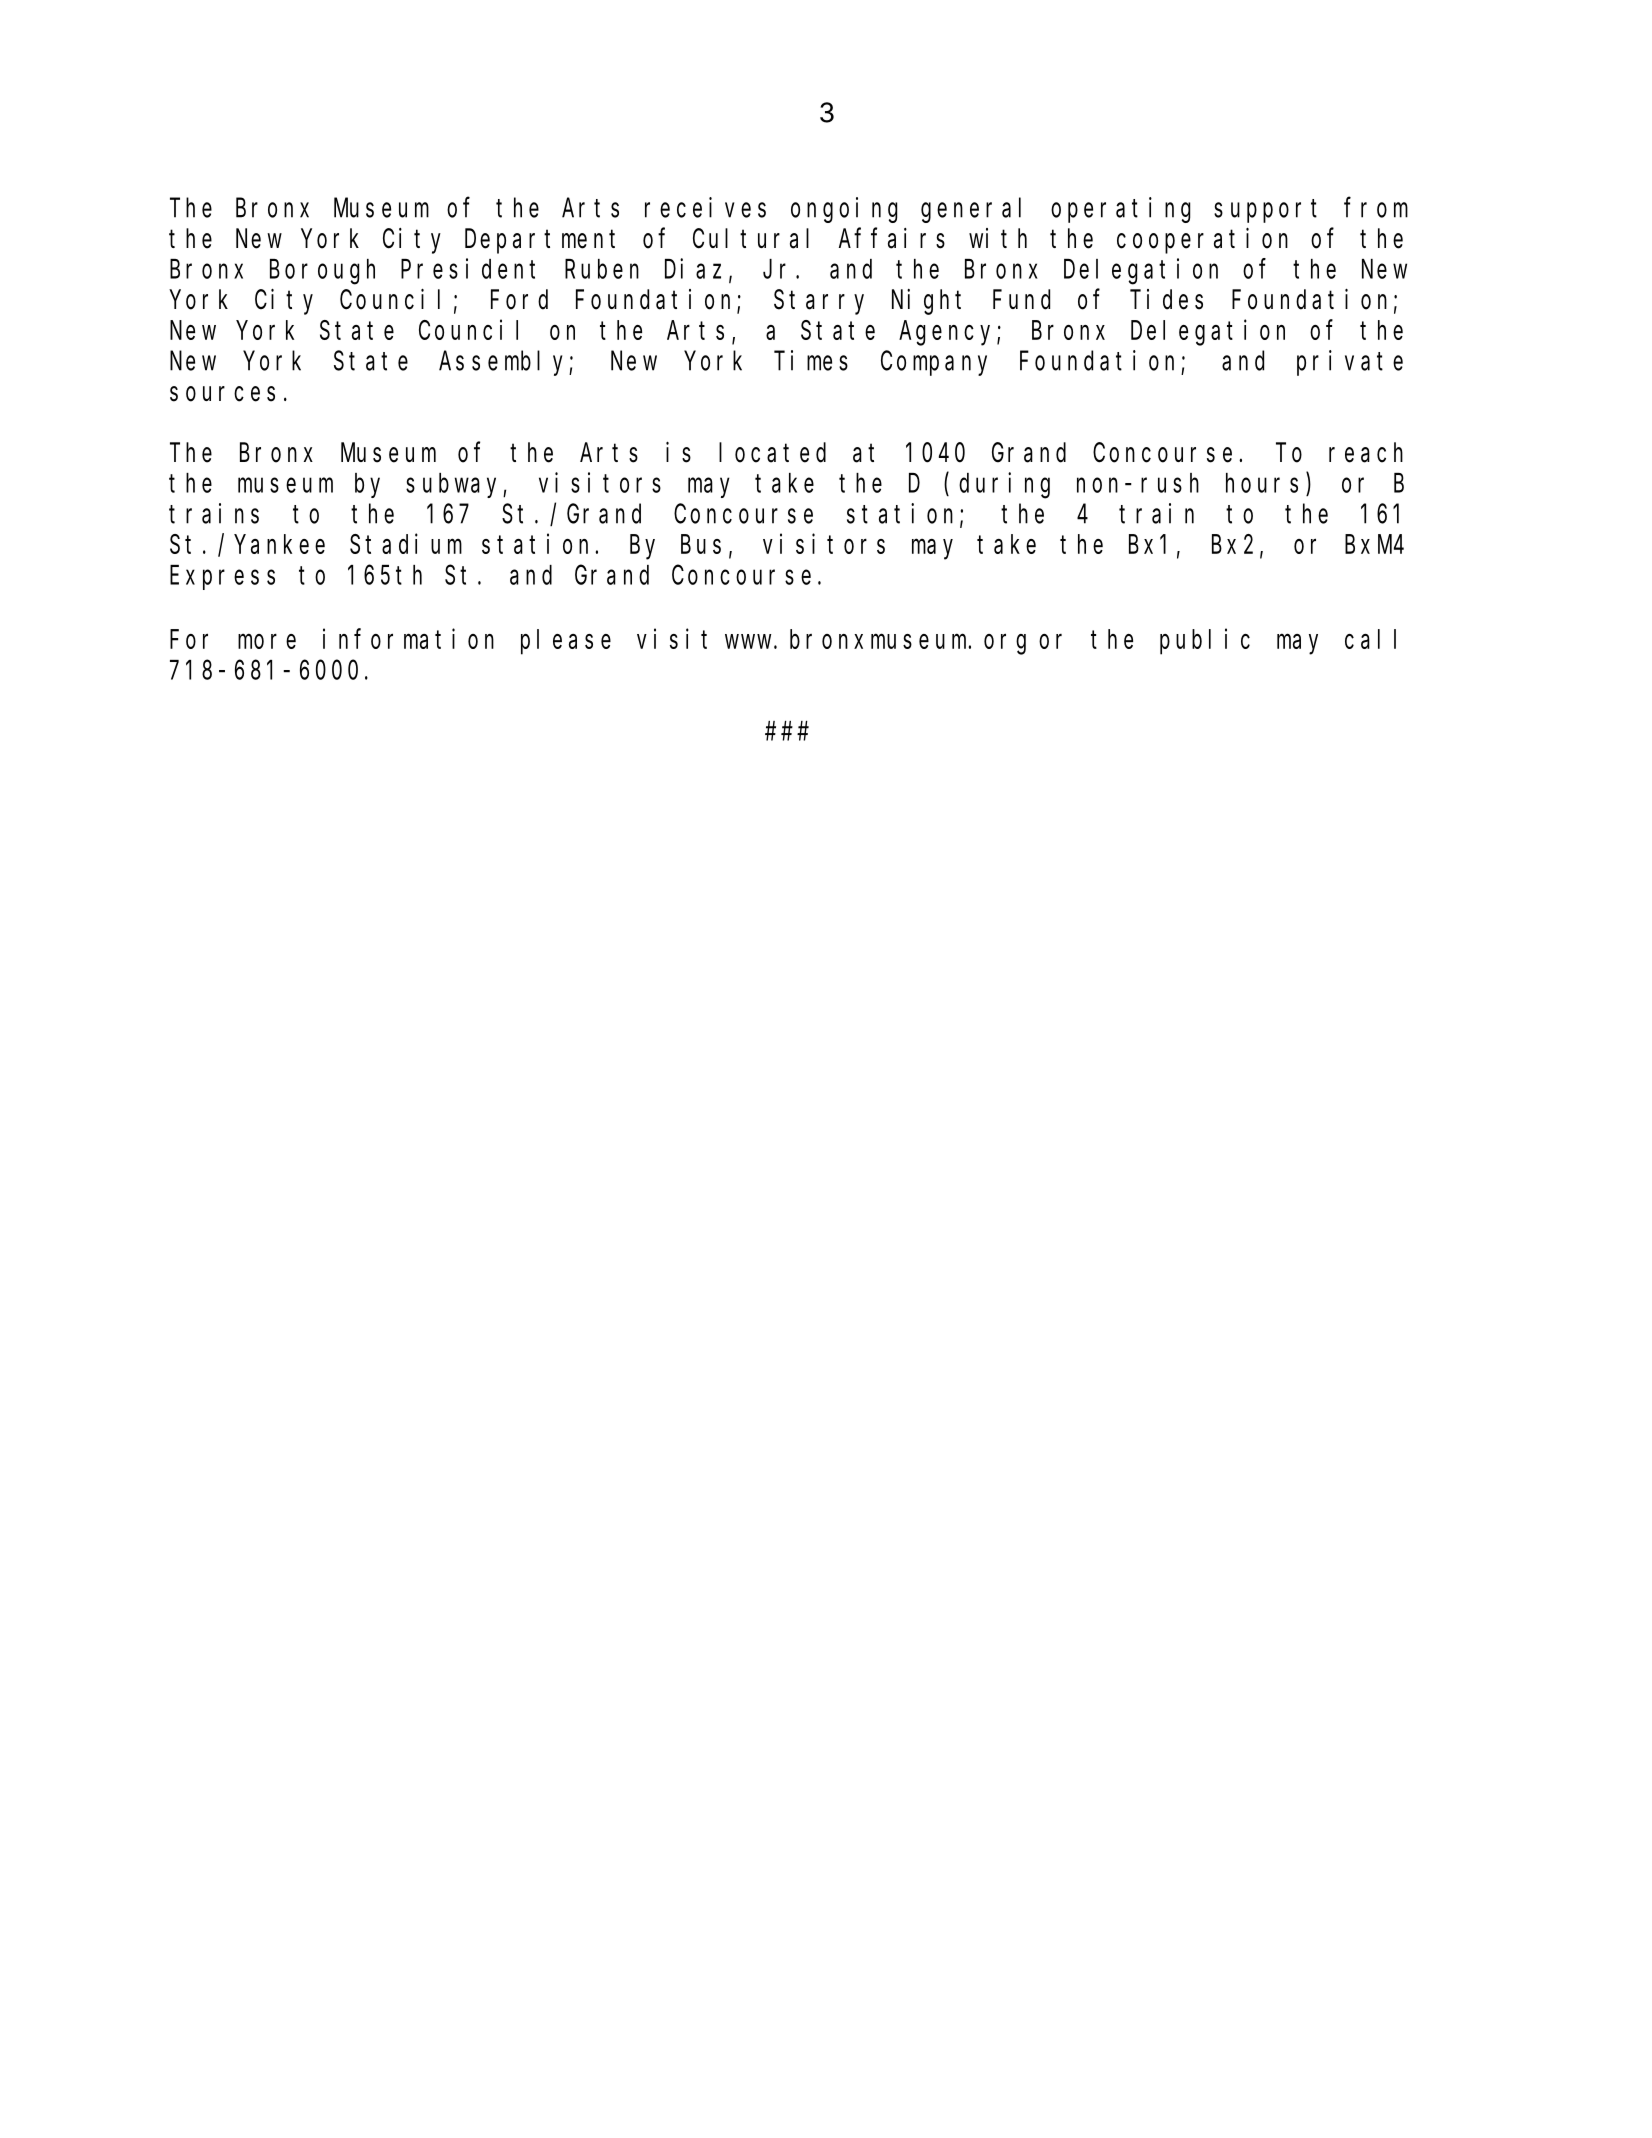 The width and height of the image is (1652, 2138). What do you see at coordinates (267, 641) in the image?
I see `more` at bounding box center [267, 641].
